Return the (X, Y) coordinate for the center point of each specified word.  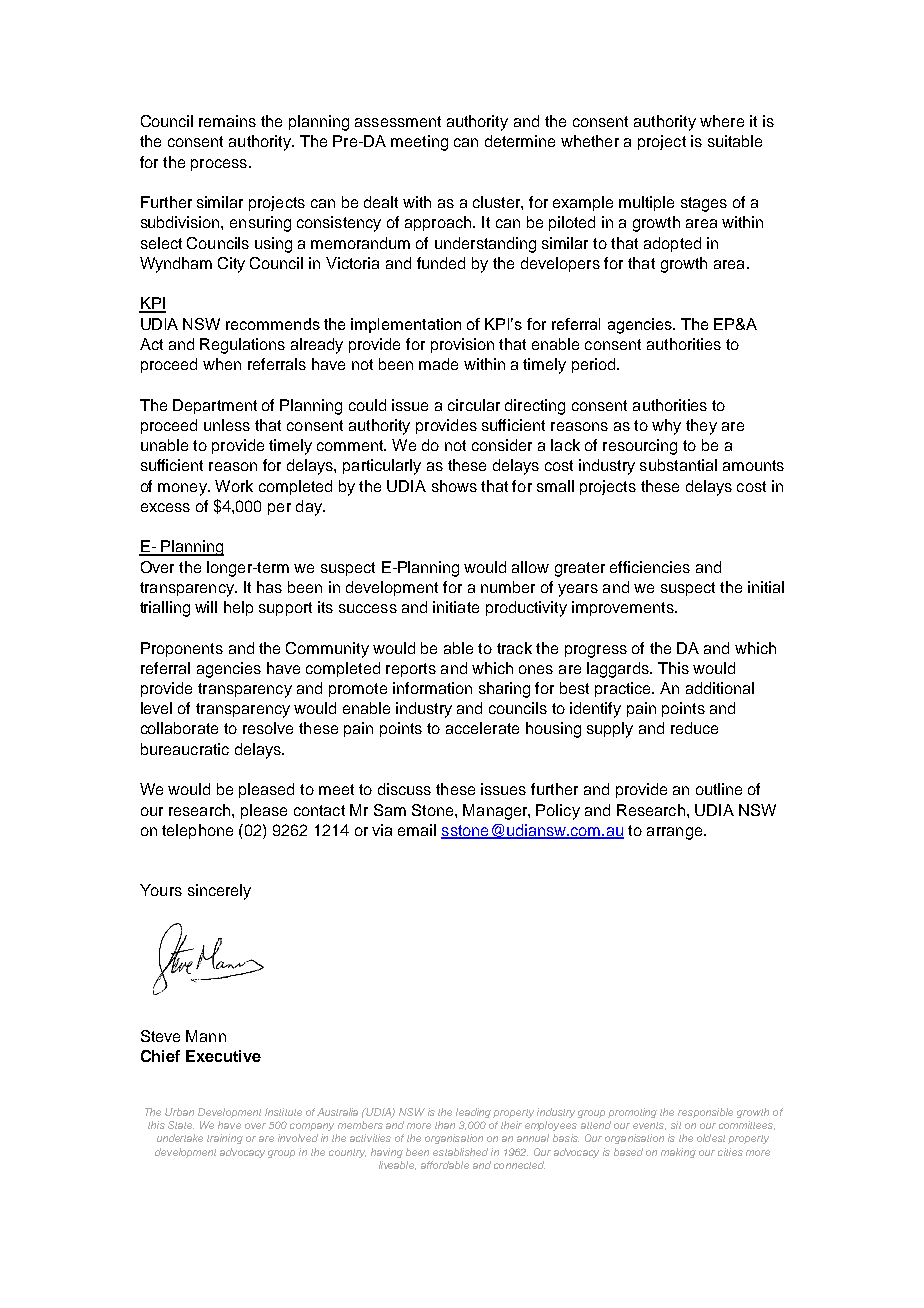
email (417, 830)
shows (454, 486)
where (722, 121)
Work (234, 486)
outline (719, 789)
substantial (678, 465)
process (219, 165)
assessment (398, 121)
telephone (197, 831)
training (225, 1139)
